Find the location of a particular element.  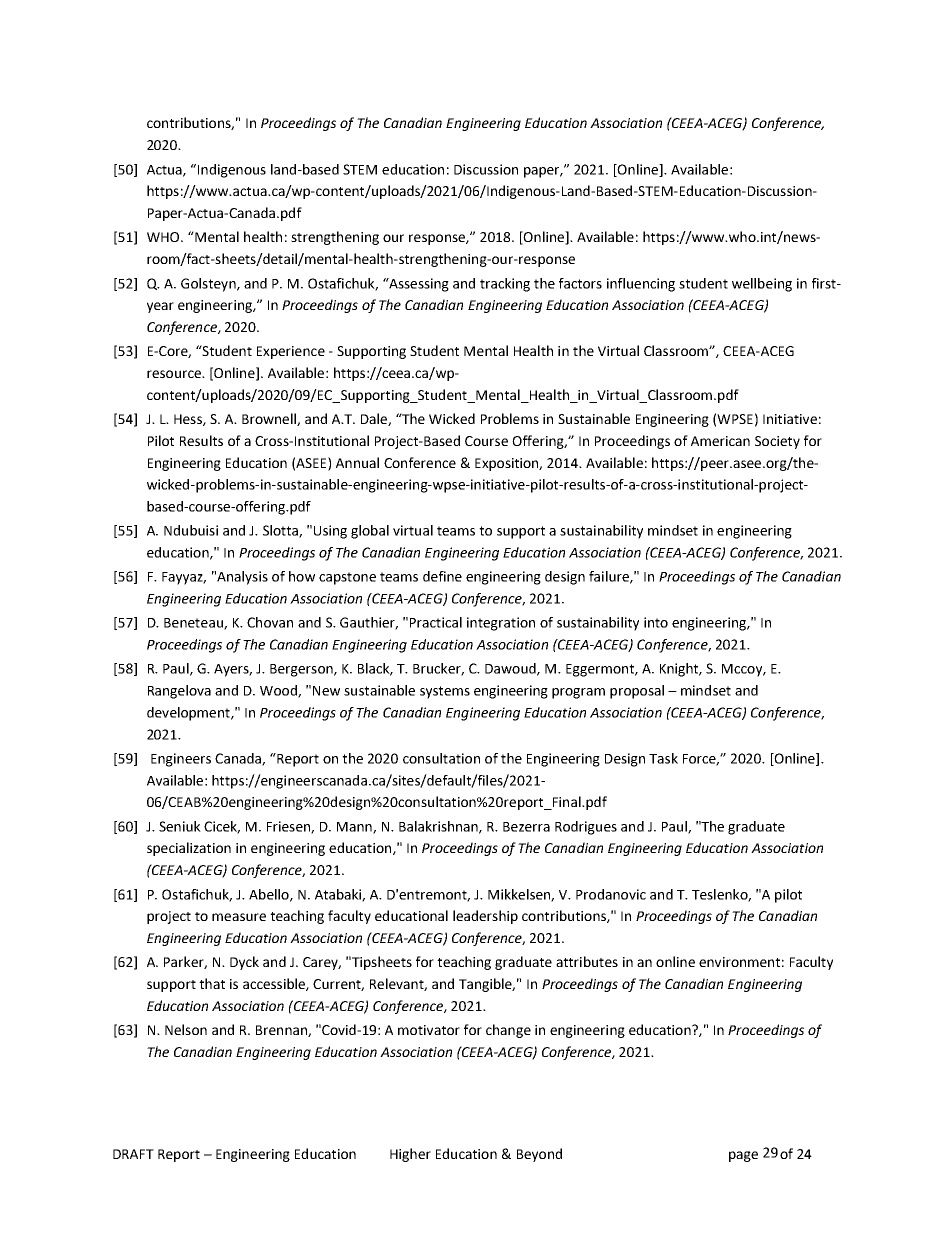

program is located at coordinates (578, 693).
